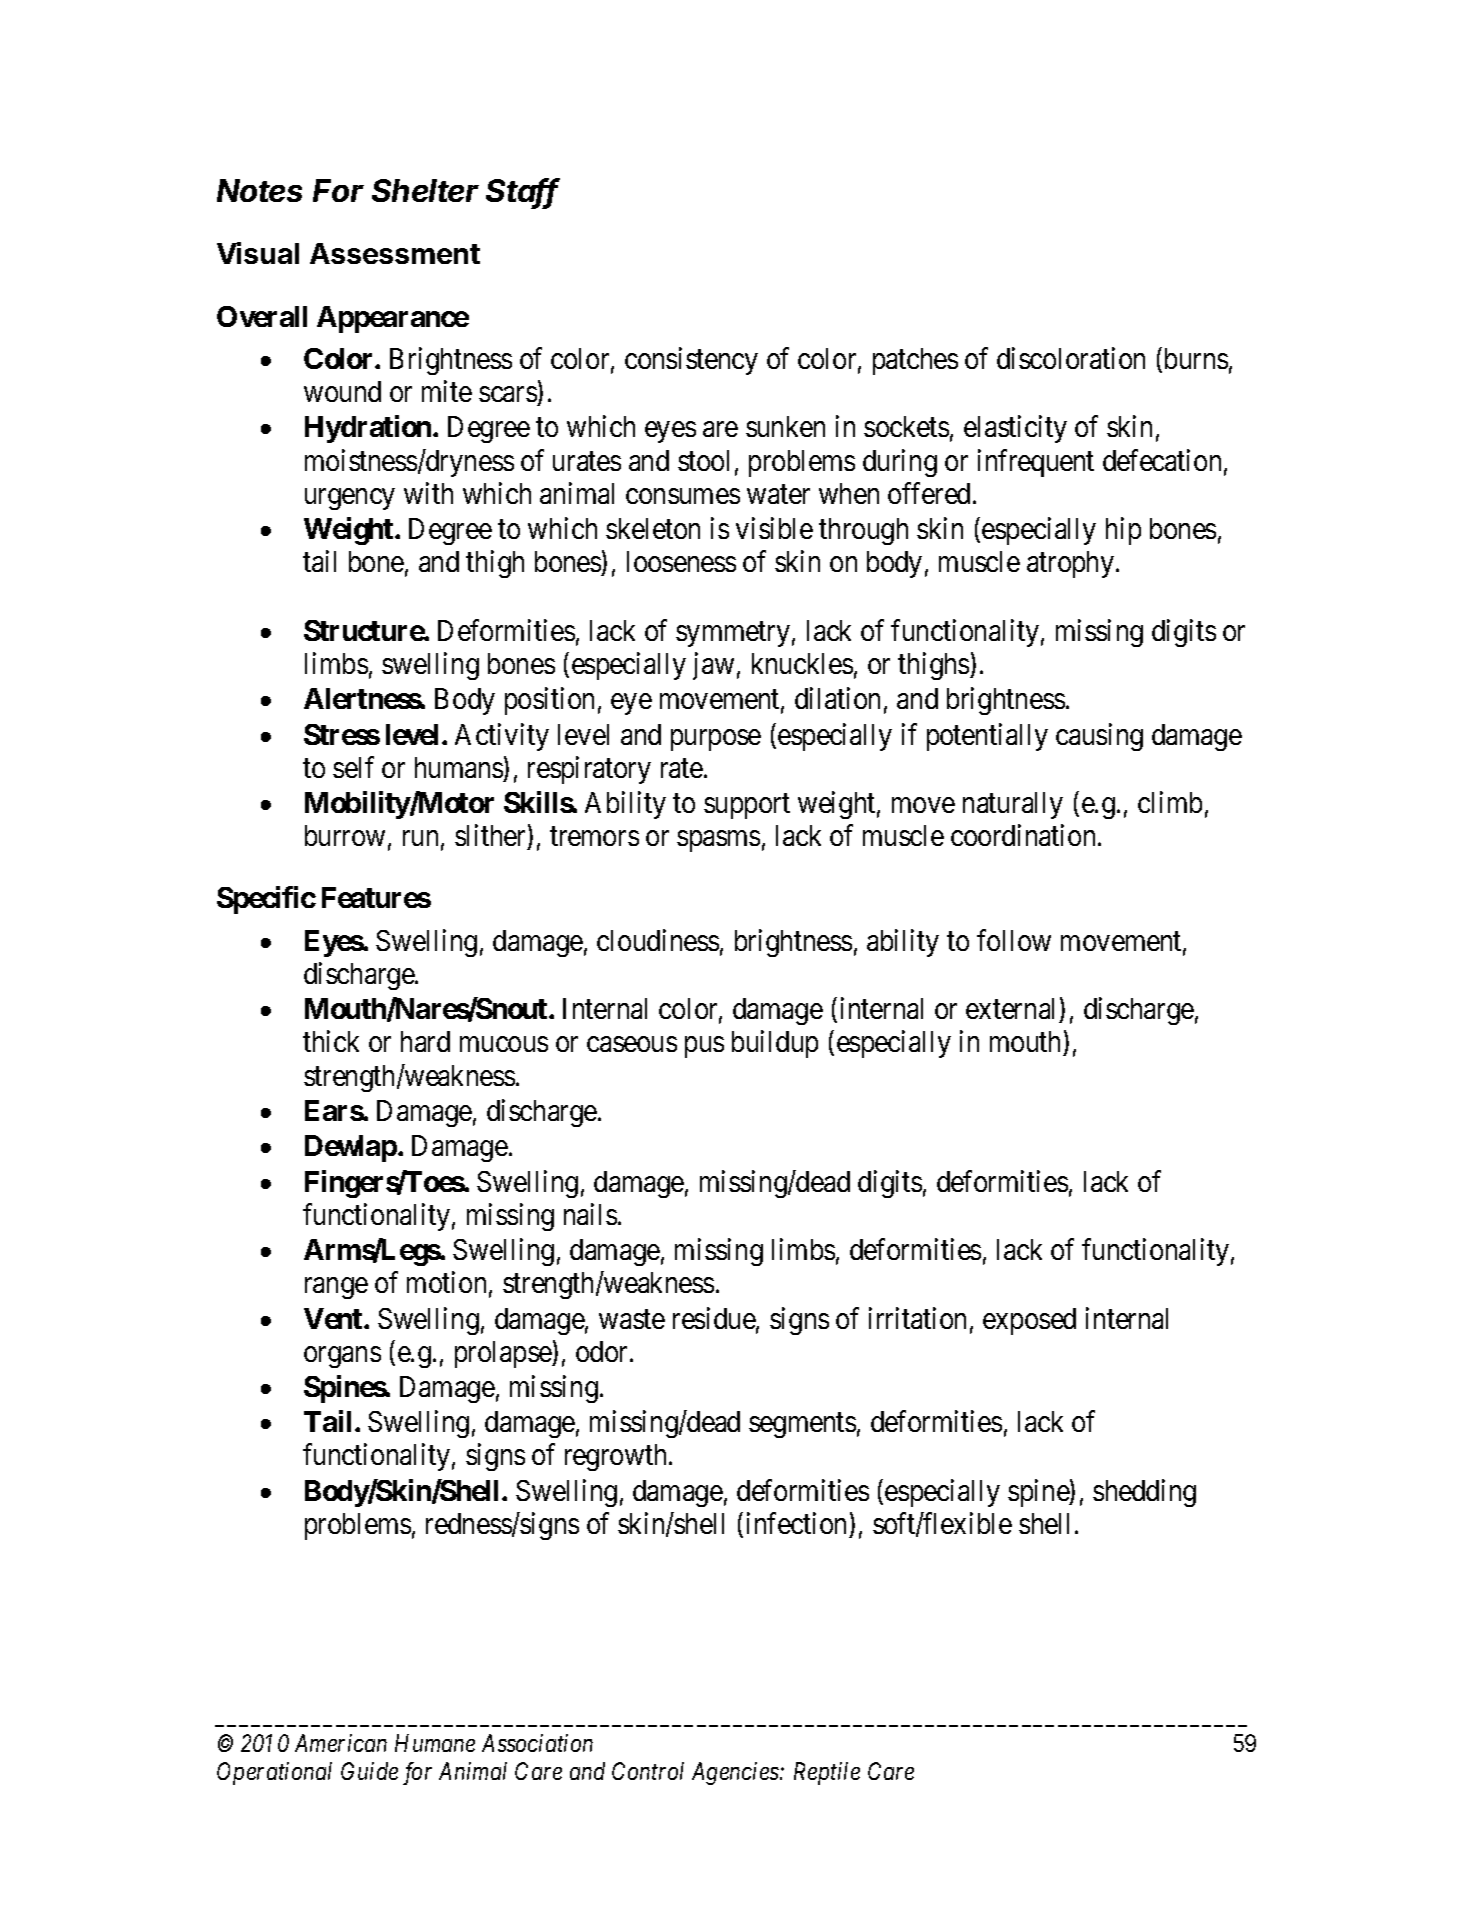 Image resolution: width=1473 pixels, height=1906 pixels. Describe the element at coordinates (1194, 359) in the document. I see `burns` at that location.
